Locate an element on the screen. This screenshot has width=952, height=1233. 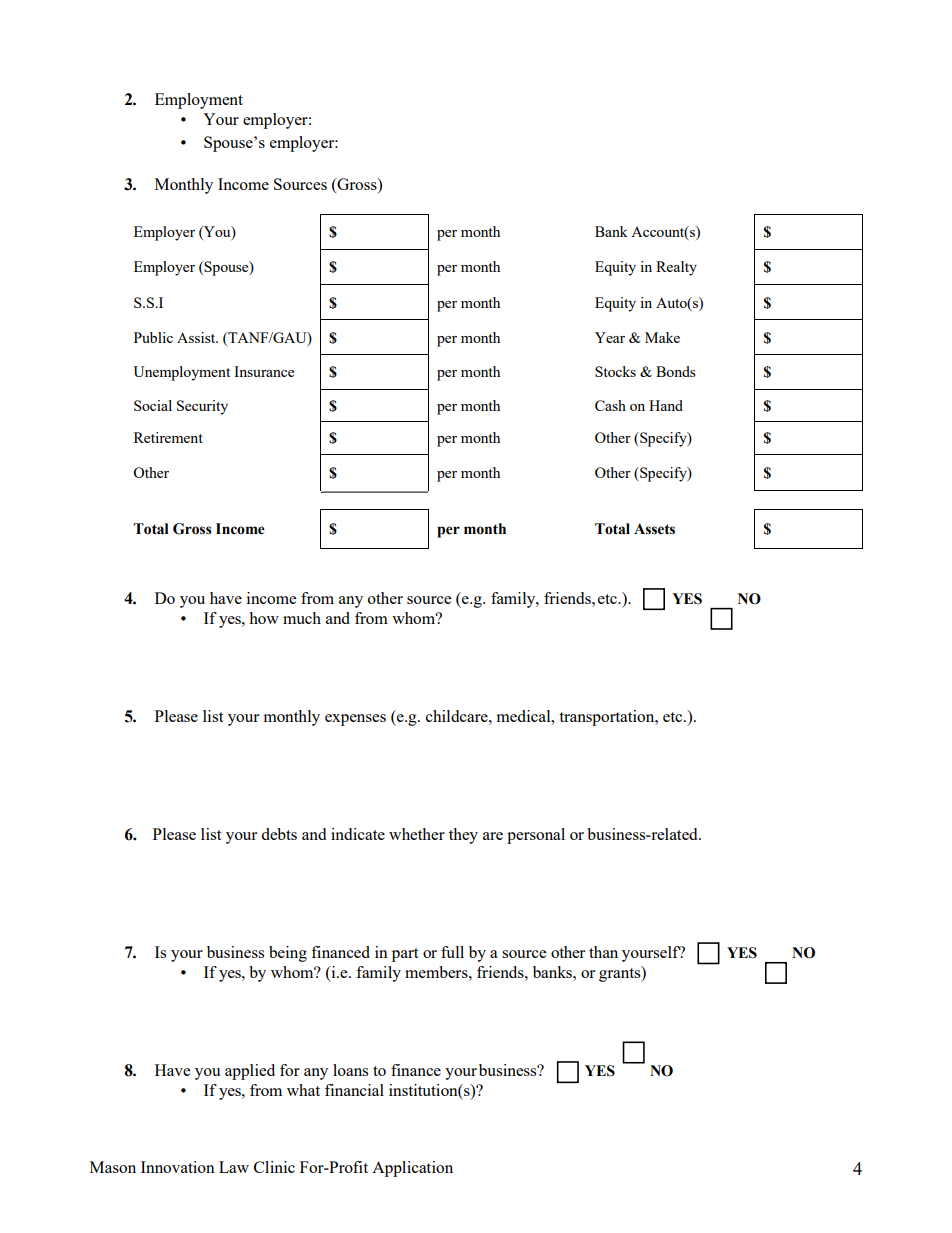
Insurance is located at coordinates (264, 371).
